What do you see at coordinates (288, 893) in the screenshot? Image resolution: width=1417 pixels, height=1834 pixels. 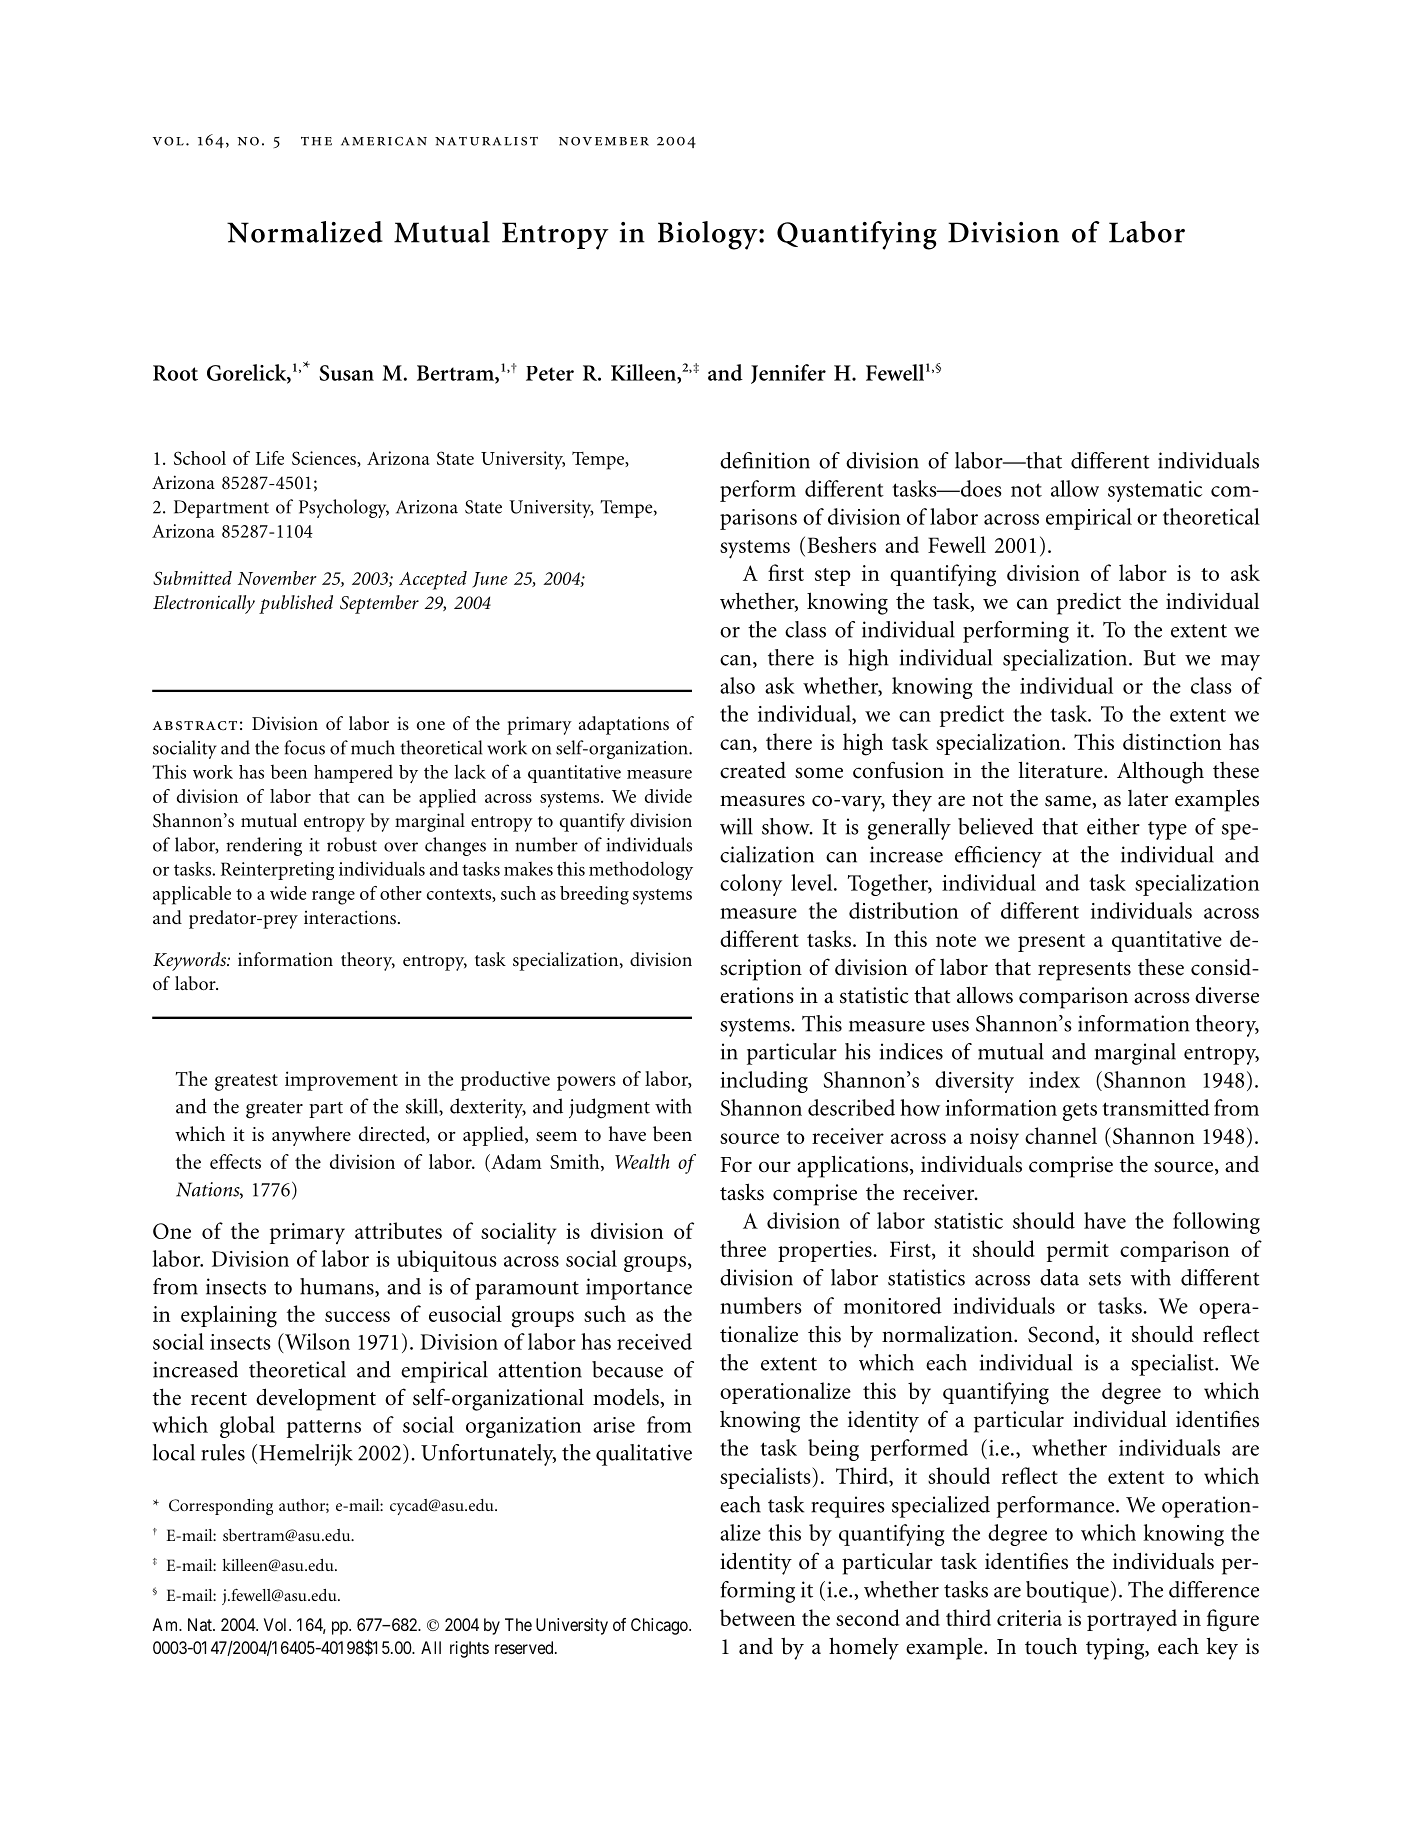 I see `wide` at bounding box center [288, 893].
